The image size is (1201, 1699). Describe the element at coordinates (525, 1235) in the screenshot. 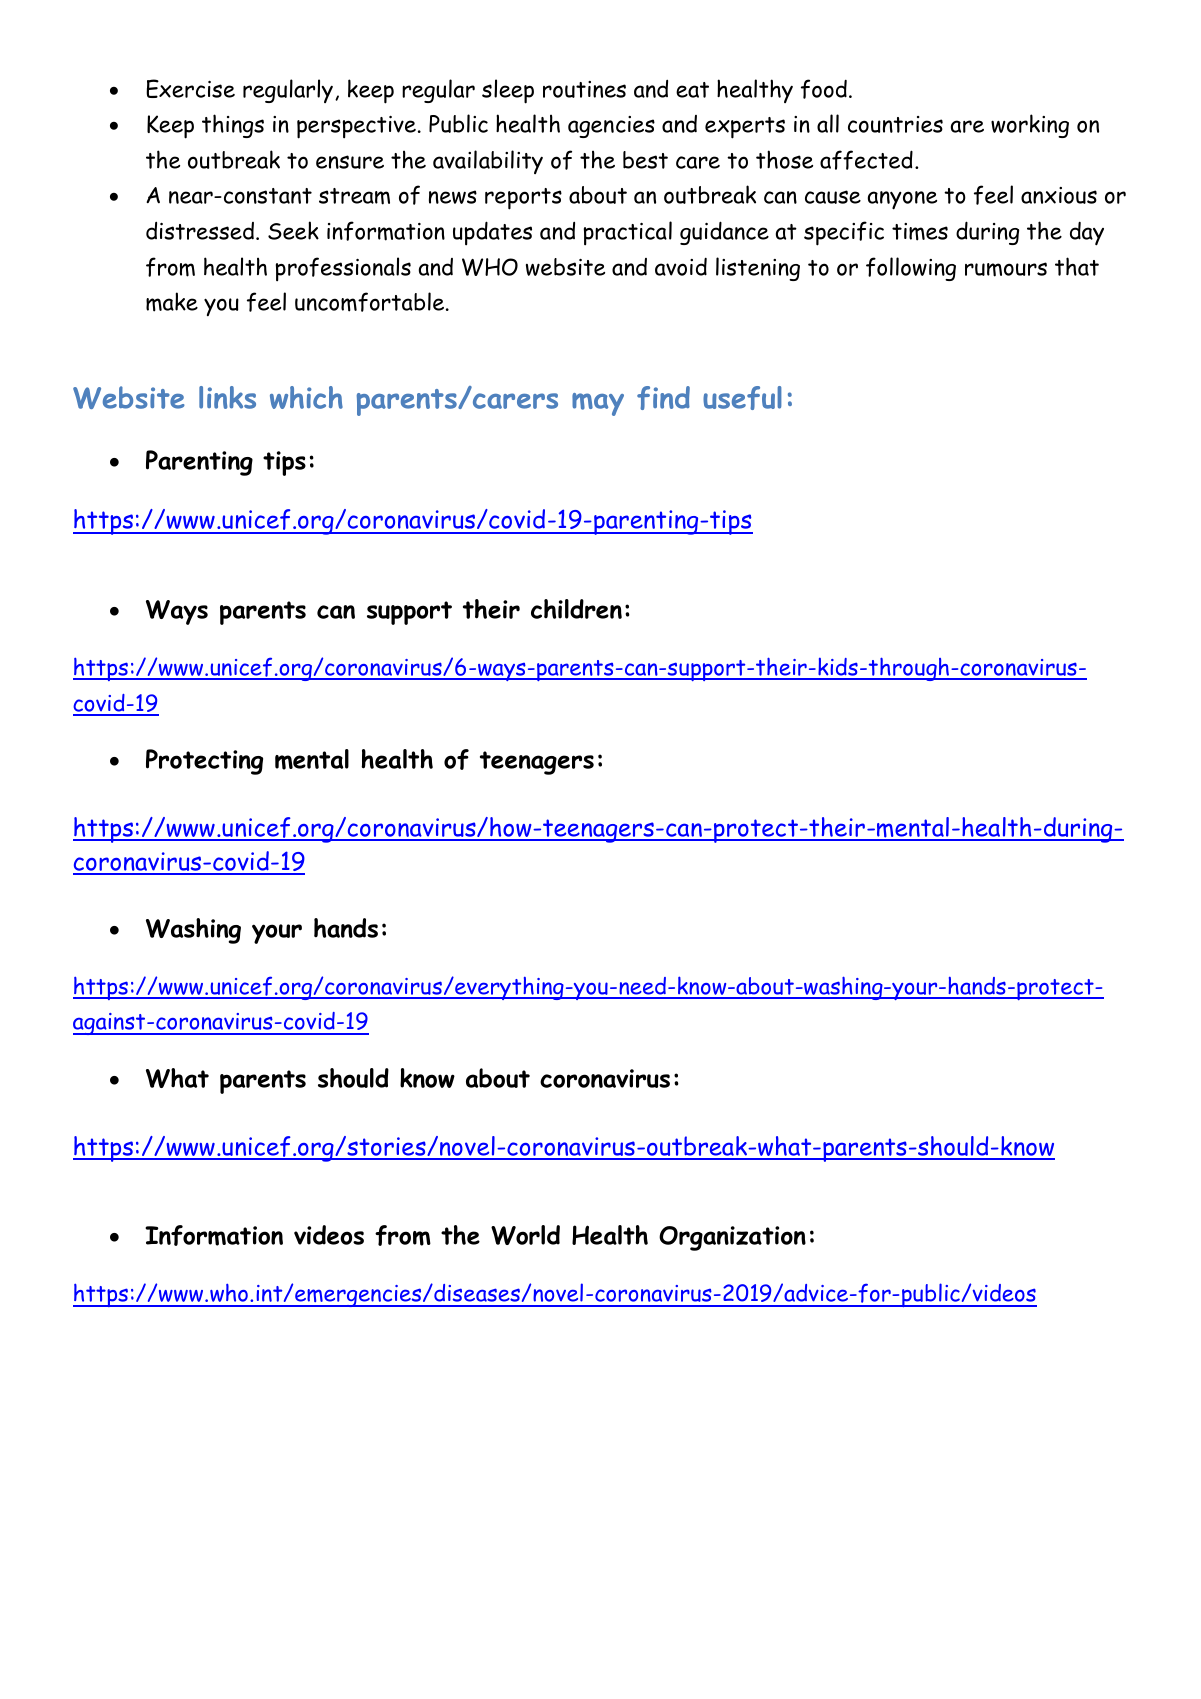

I see `World` at that location.
